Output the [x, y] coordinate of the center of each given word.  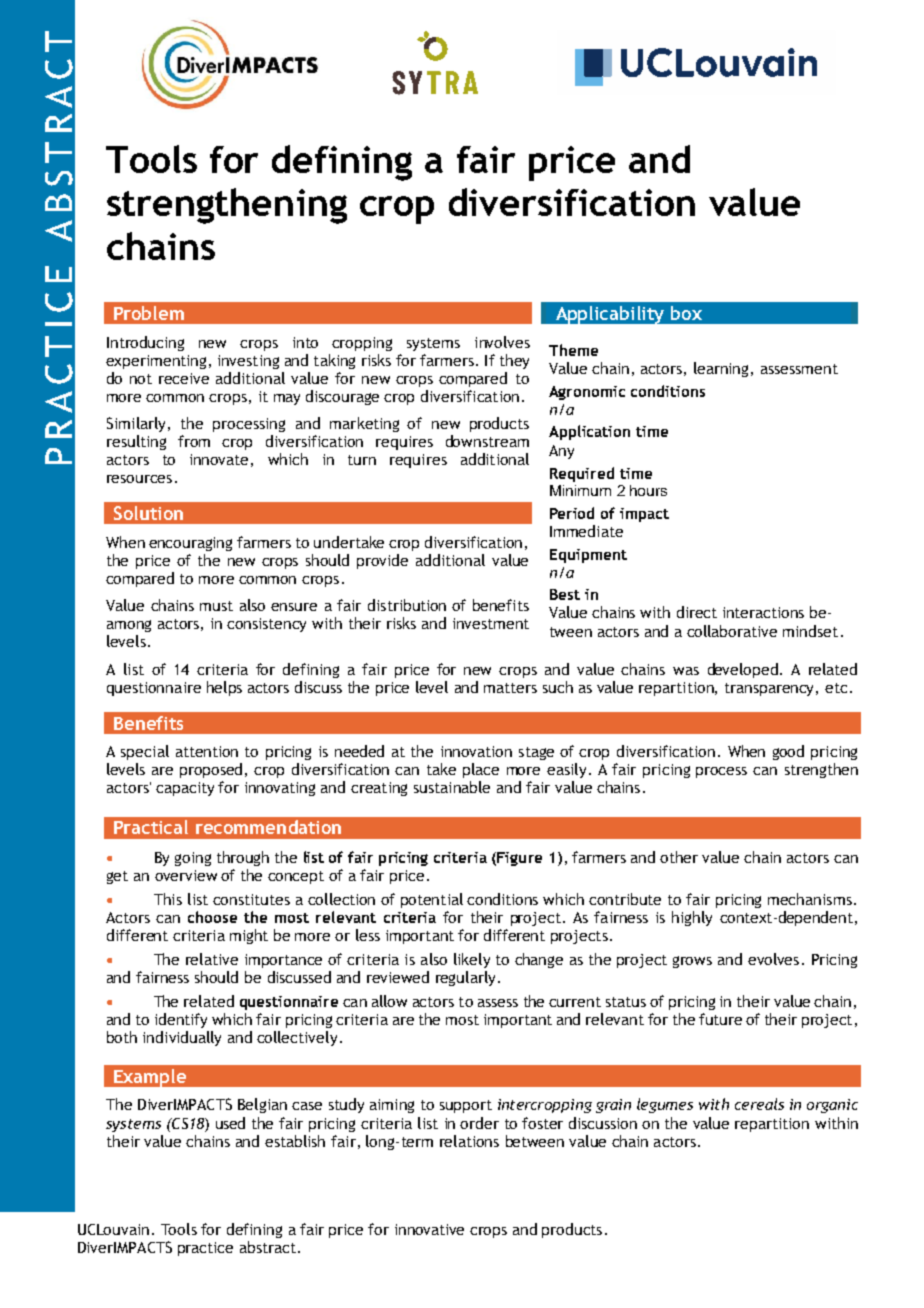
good [788, 752]
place [481, 770]
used [230, 1123]
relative [212, 959]
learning [723, 369]
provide [382, 561]
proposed [211, 770]
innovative [429, 1229]
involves [502, 342]
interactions [763, 612]
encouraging [190, 544]
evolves [773, 959]
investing [248, 362]
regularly [465, 978]
